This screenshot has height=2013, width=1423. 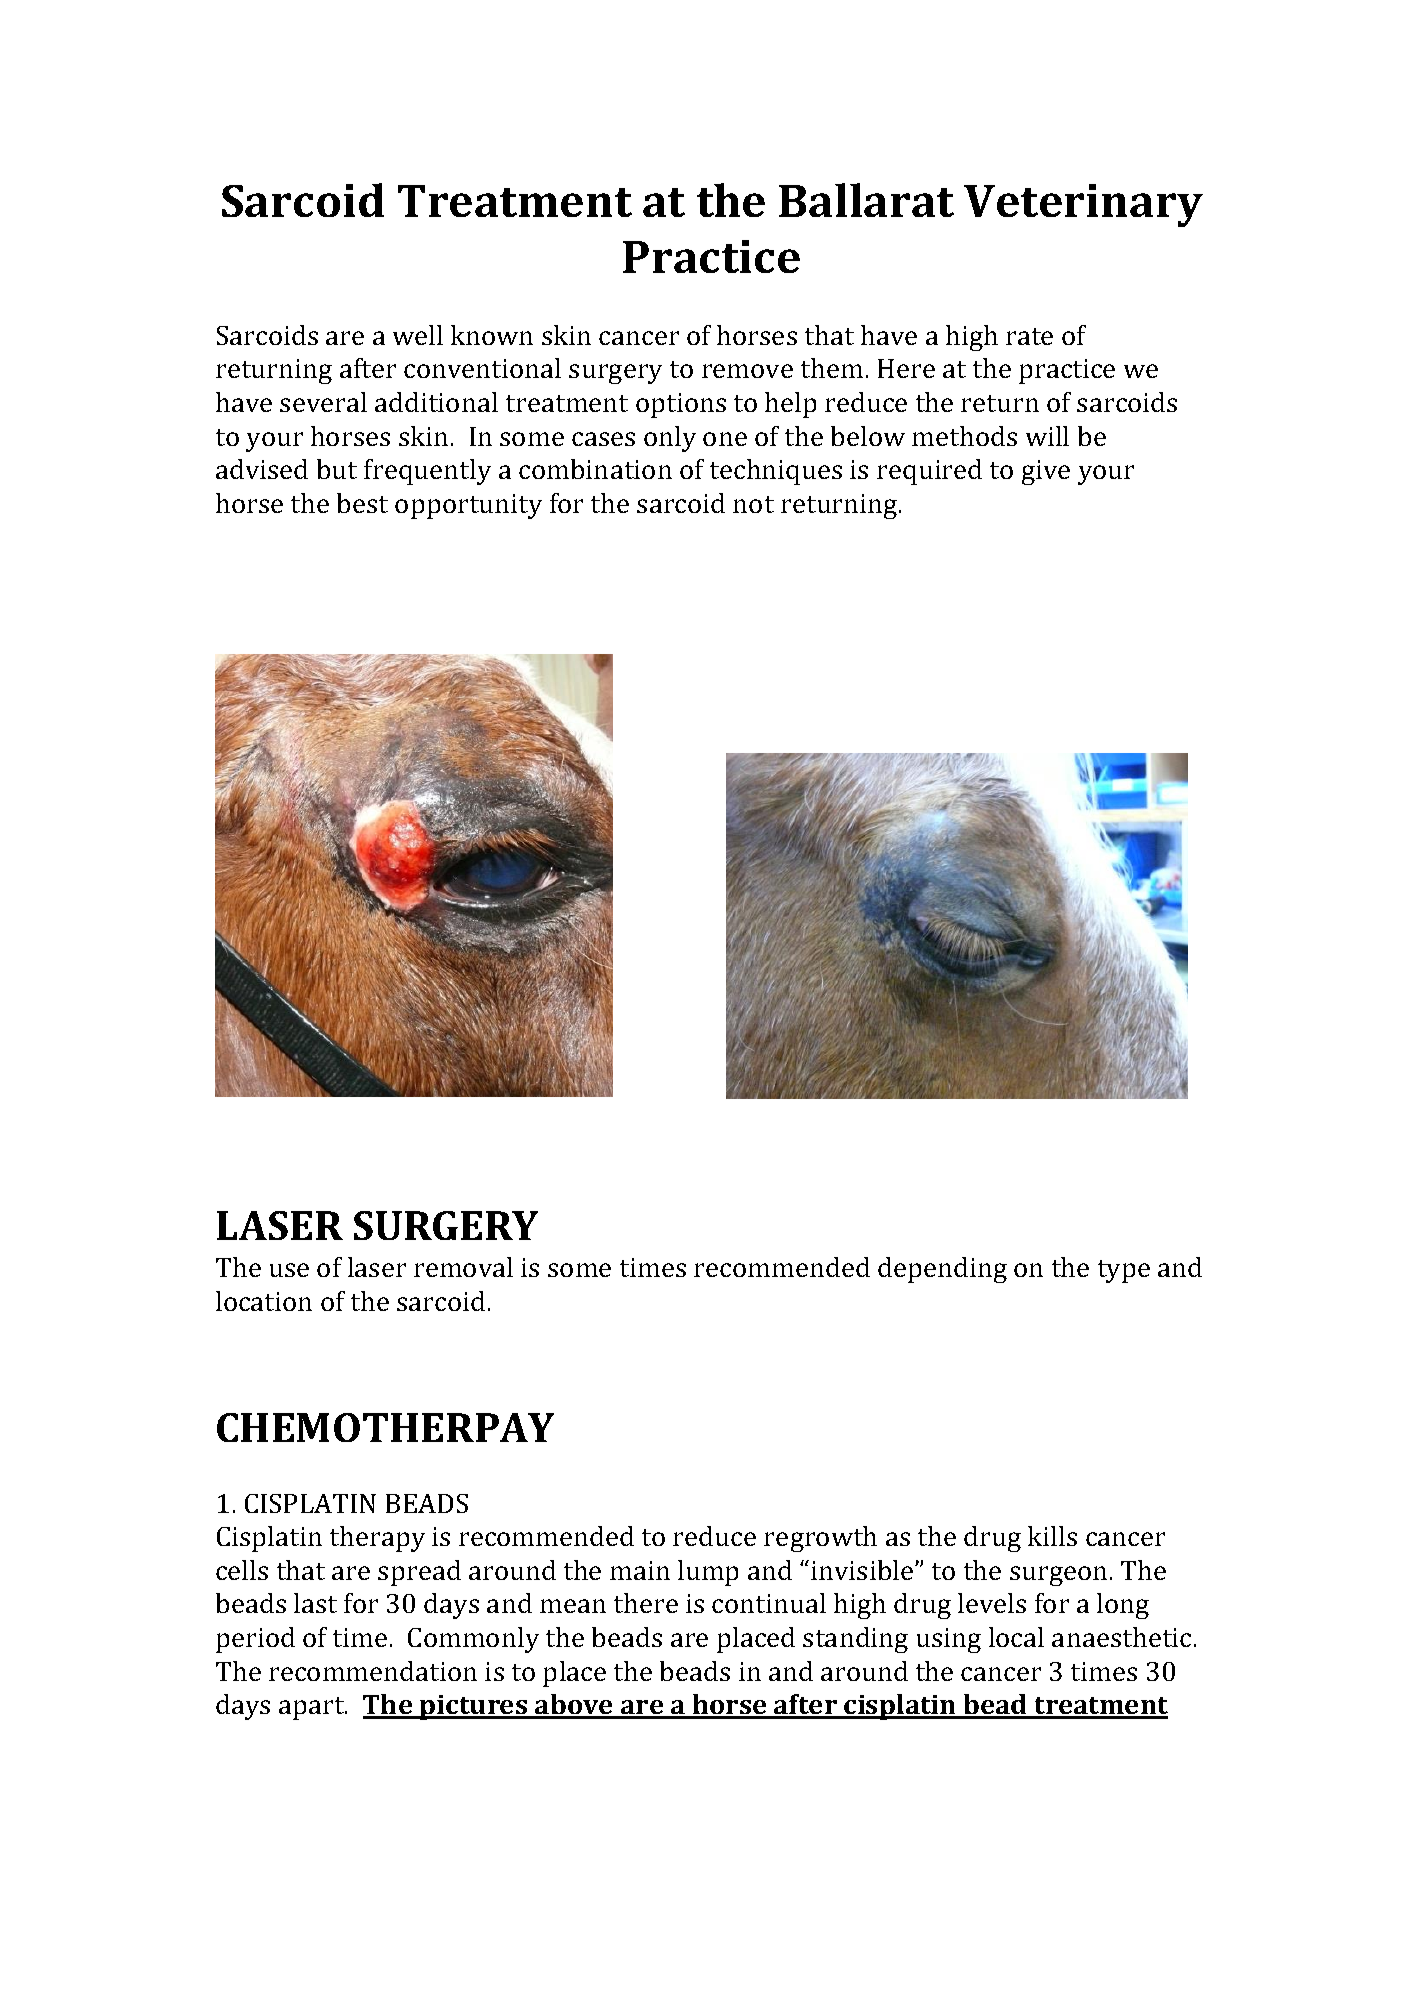 What do you see at coordinates (1124, 1271) in the screenshot?
I see `type` at bounding box center [1124, 1271].
